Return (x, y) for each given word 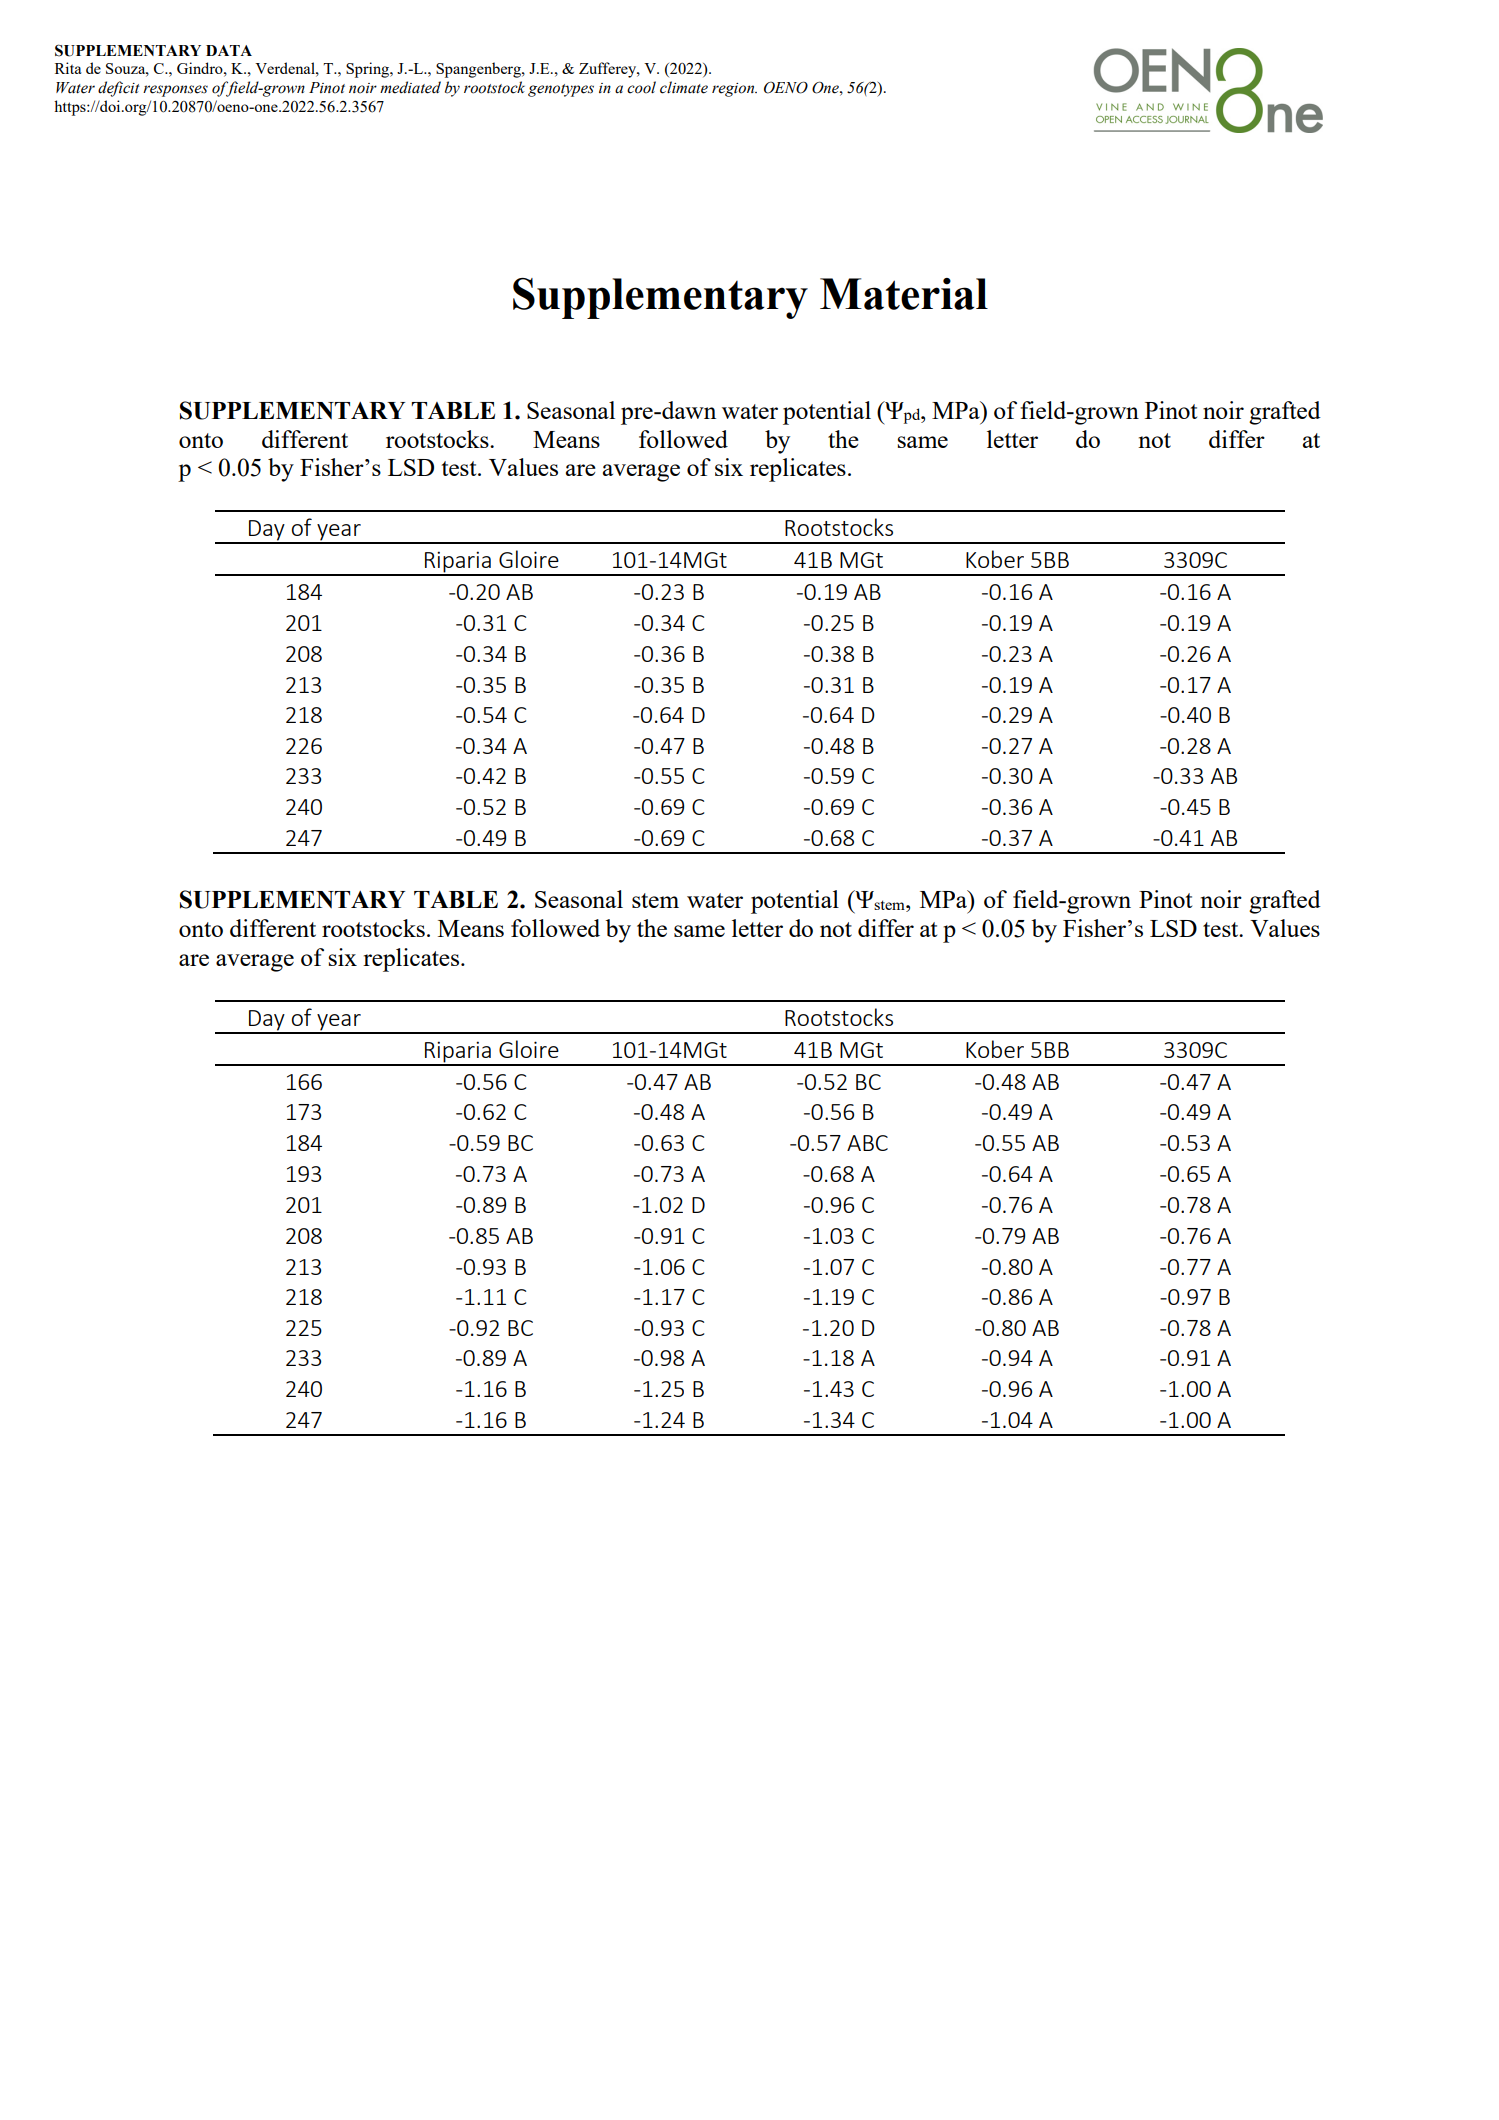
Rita (68, 68)
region (734, 90)
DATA (229, 50)
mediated (410, 87)
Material (904, 294)
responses (175, 91)
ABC (867, 1143)
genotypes (561, 90)
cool (641, 87)
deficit (119, 89)
